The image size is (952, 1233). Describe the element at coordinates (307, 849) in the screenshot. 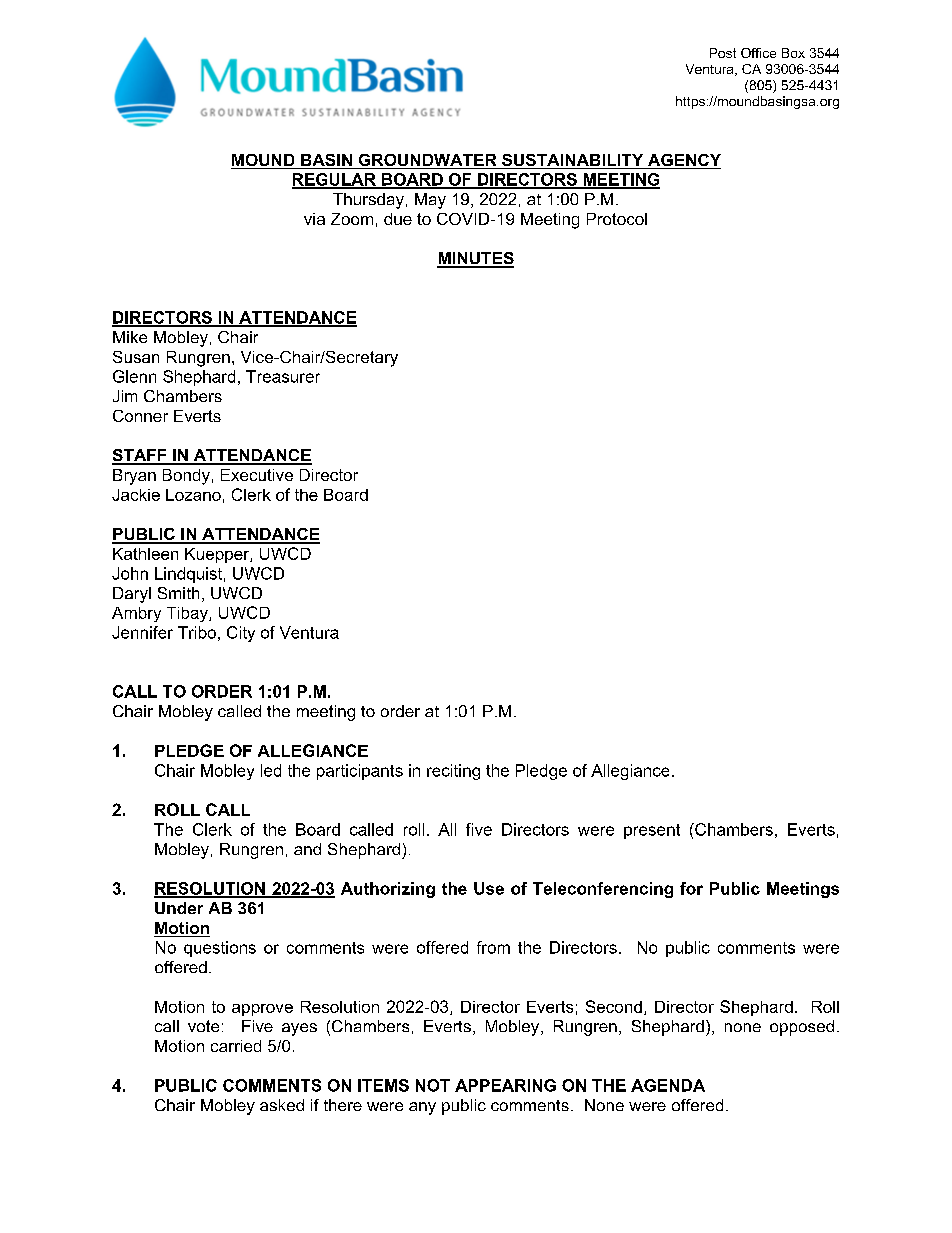

I see `and` at that location.
